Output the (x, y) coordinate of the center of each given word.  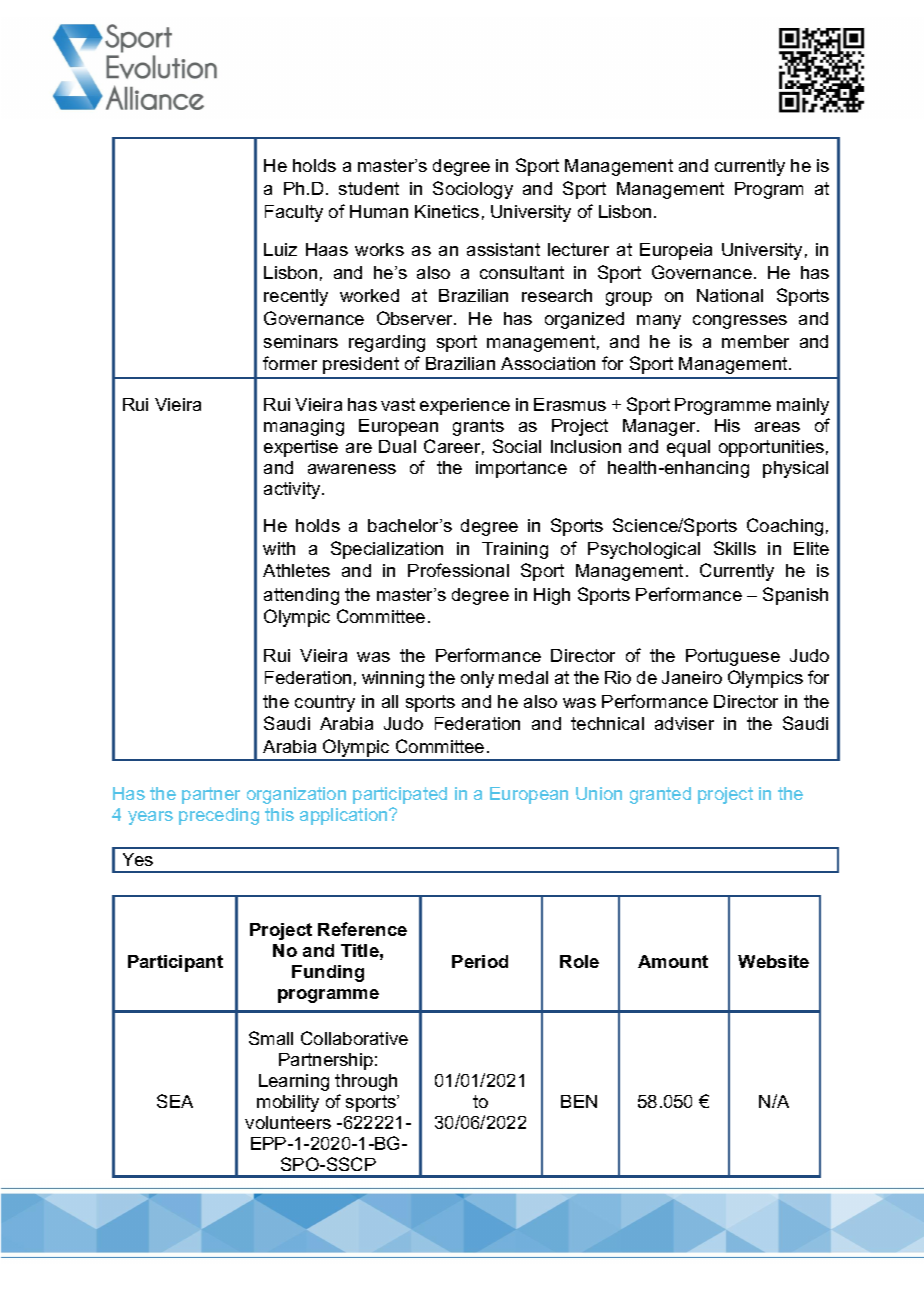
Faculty (294, 213)
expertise (301, 448)
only (477, 679)
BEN (579, 1101)
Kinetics (447, 211)
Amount (673, 961)
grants (478, 427)
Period (480, 961)
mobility (288, 1103)
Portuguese (733, 657)
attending (301, 596)
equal (688, 448)
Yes (138, 859)
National (730, 295)
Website (773, 961)
